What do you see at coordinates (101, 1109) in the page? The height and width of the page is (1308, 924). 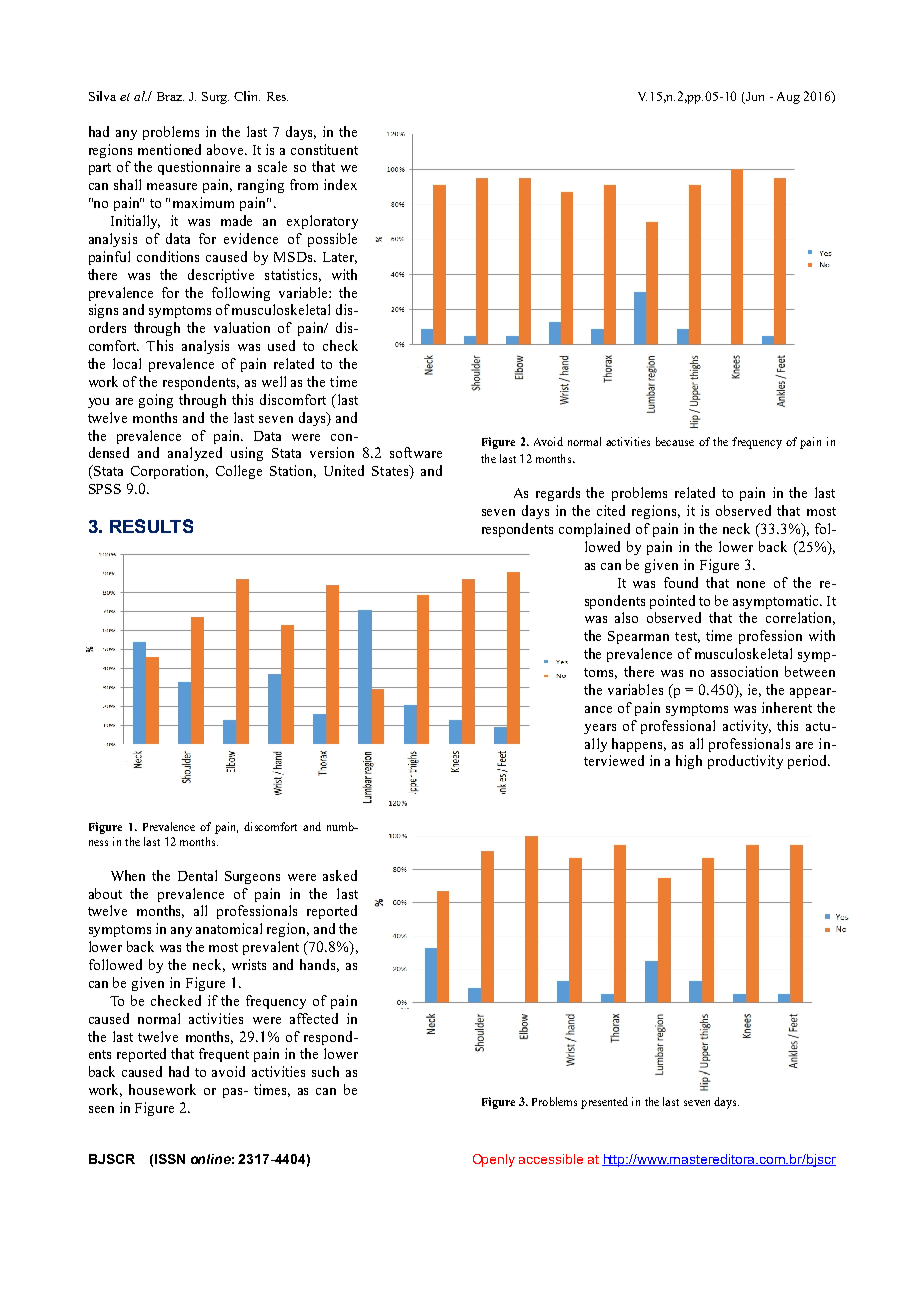 I see `seen` at bounding box center [101, 1109].
